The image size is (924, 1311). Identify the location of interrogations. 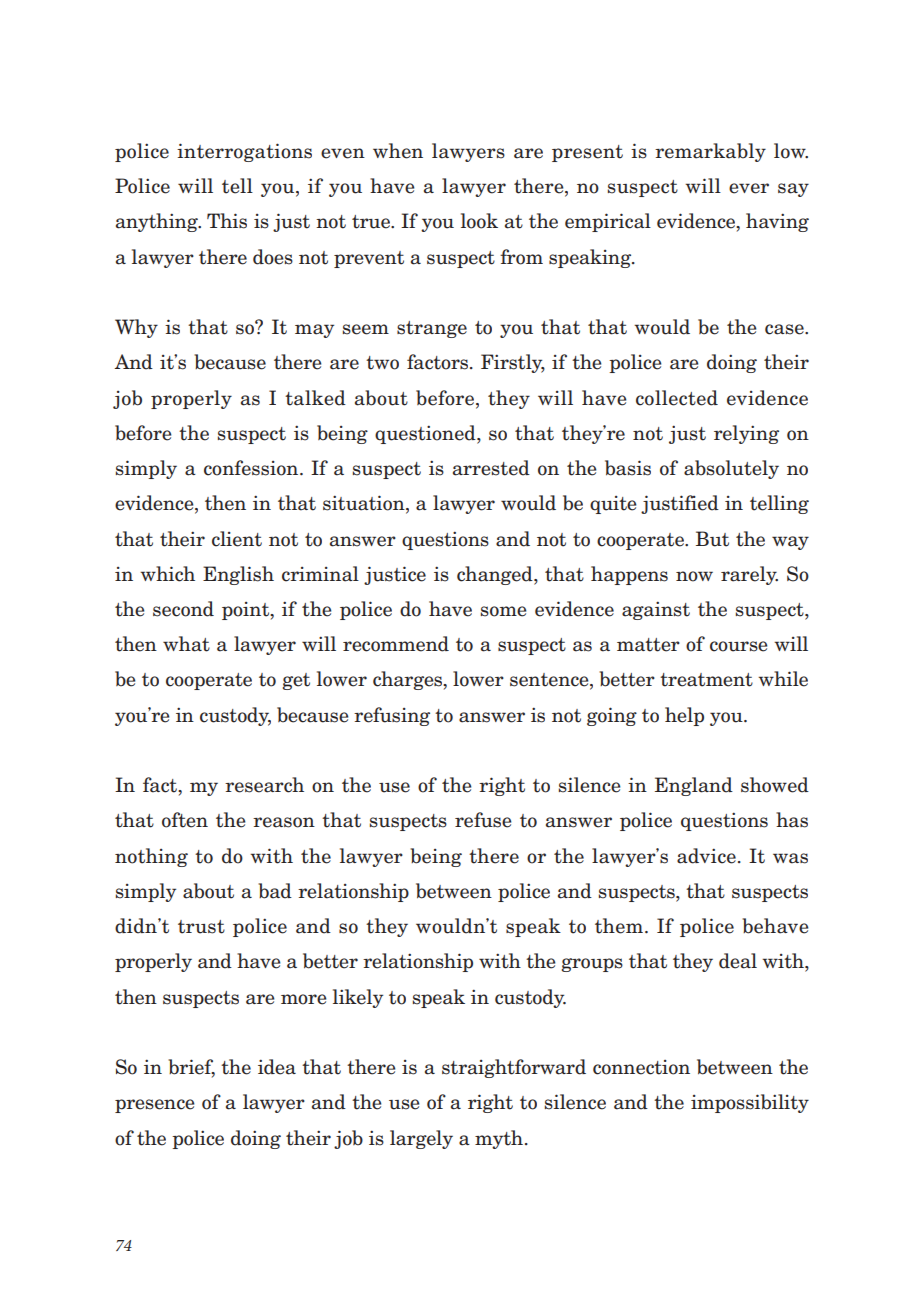
(244, 152).
